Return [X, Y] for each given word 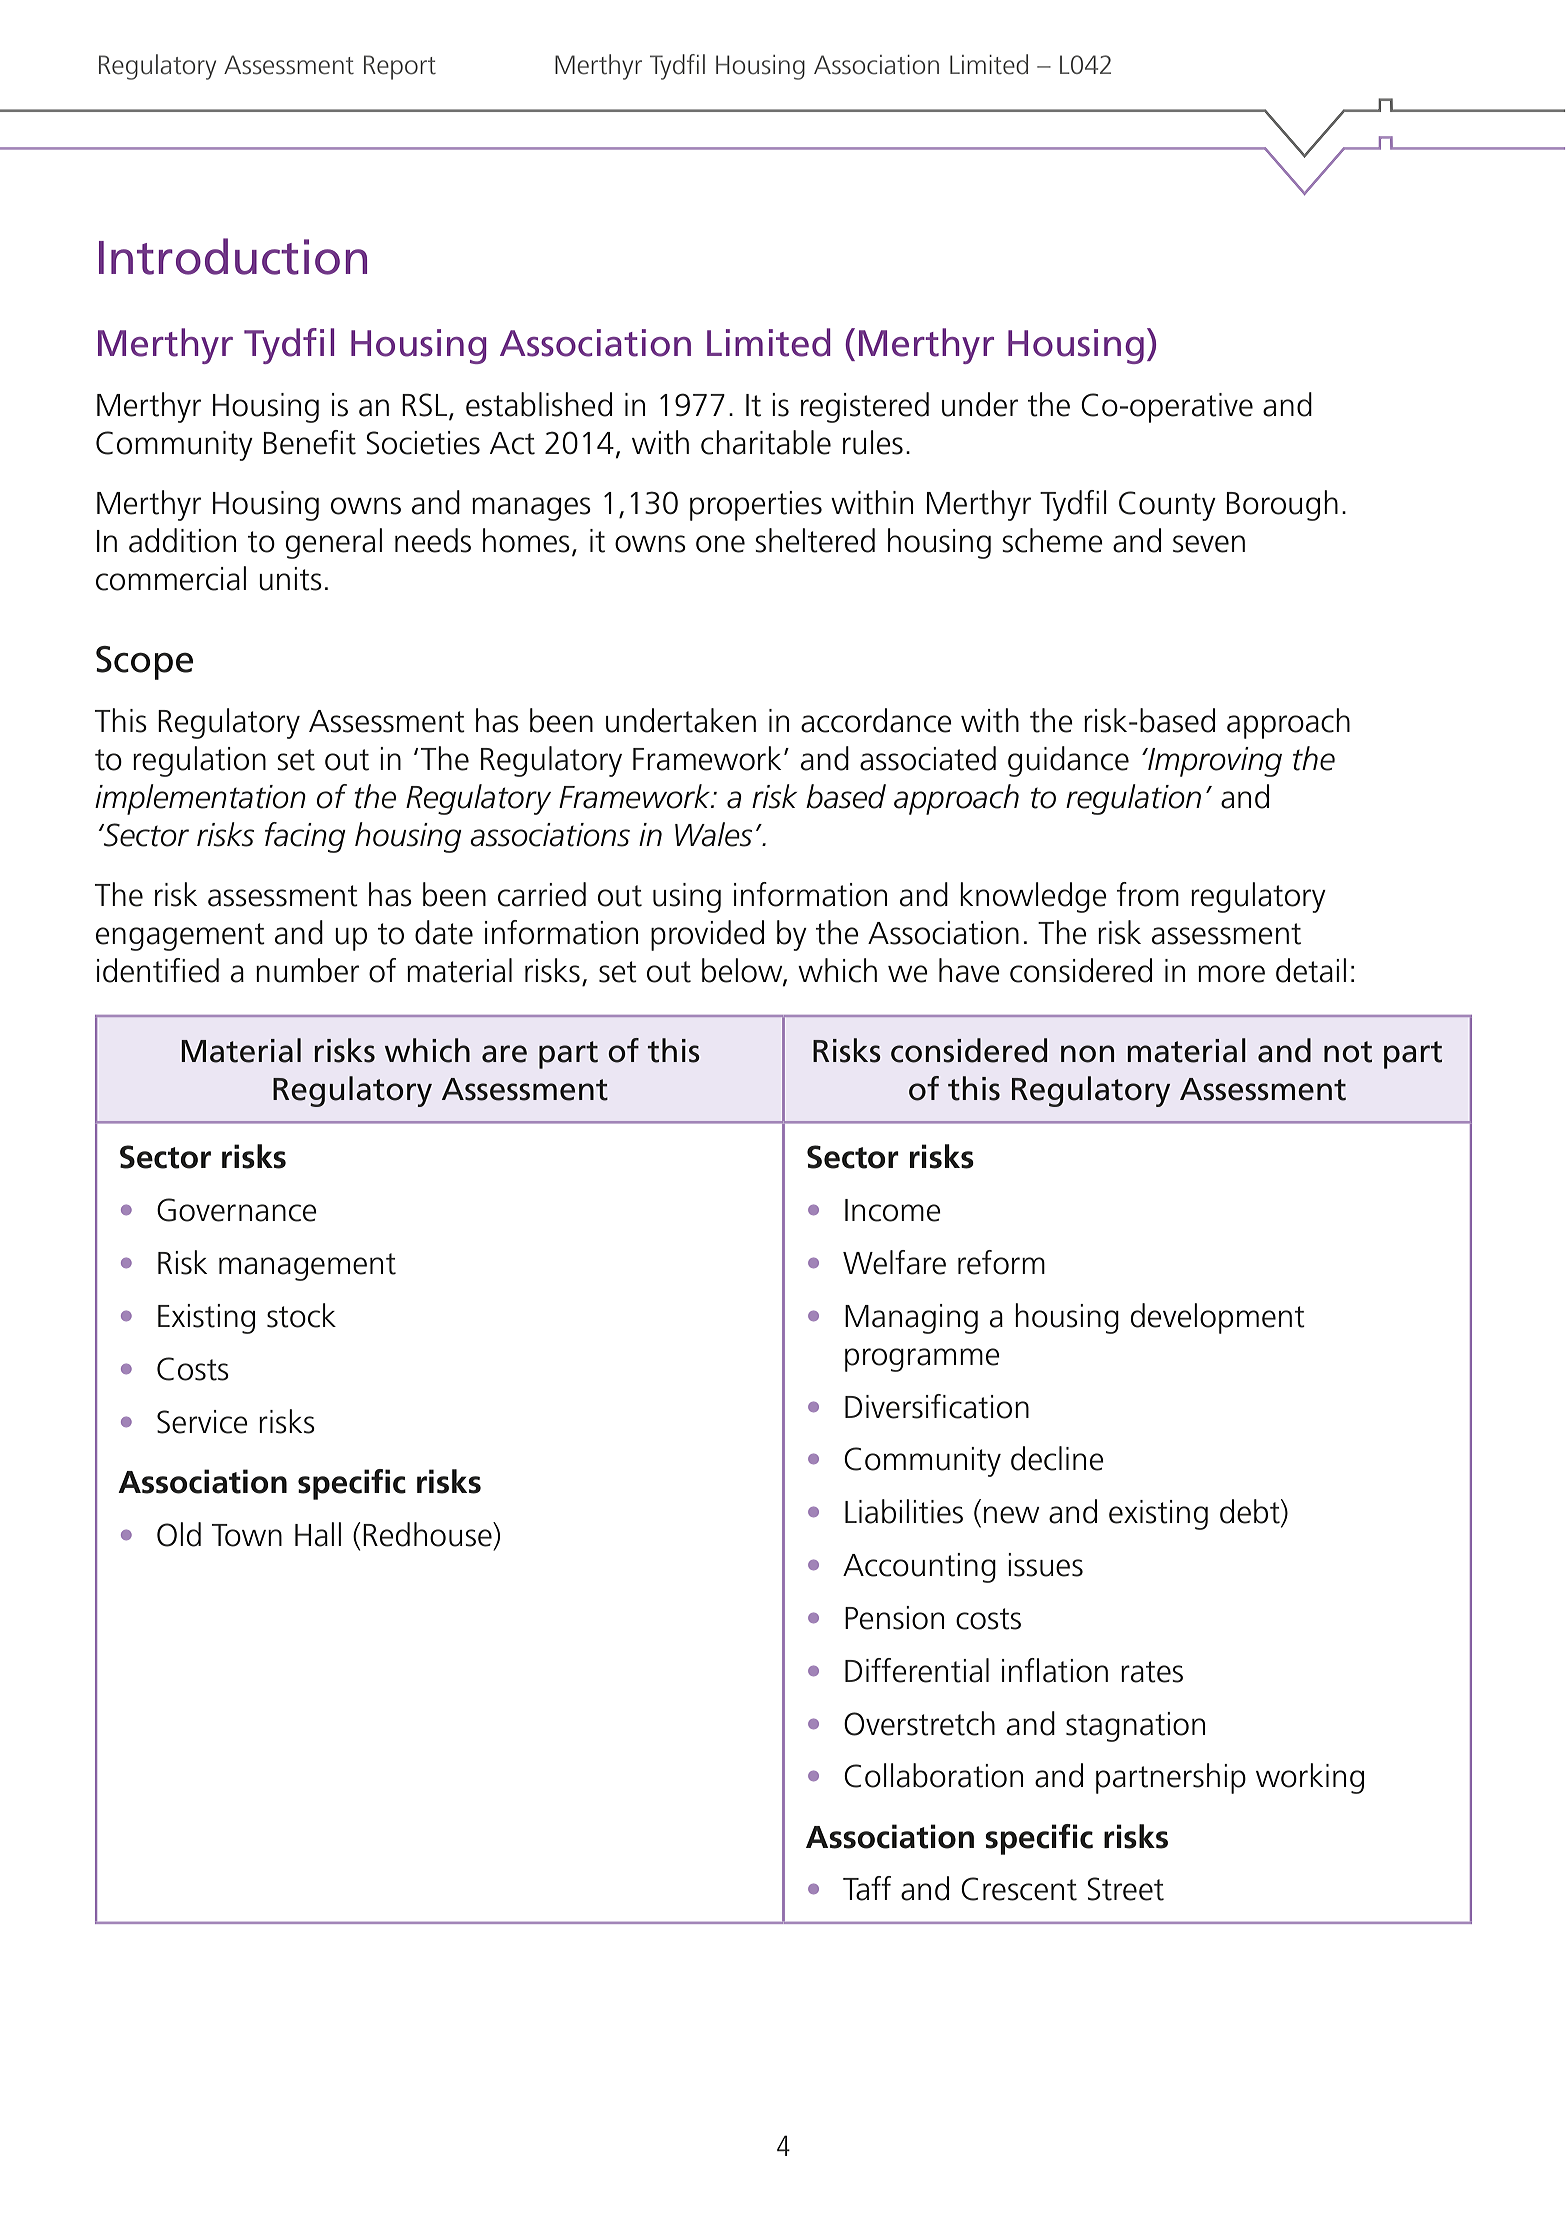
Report [400, 67]
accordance [876, 720]
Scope [144, 663]
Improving [1214, 762]
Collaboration [933, 1775]
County [1167, 506]
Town [247, 1535]
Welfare [894, 1262]
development [1218, 1318]
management [307, 1267]
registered [865, 407]
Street [1125, 1889]
